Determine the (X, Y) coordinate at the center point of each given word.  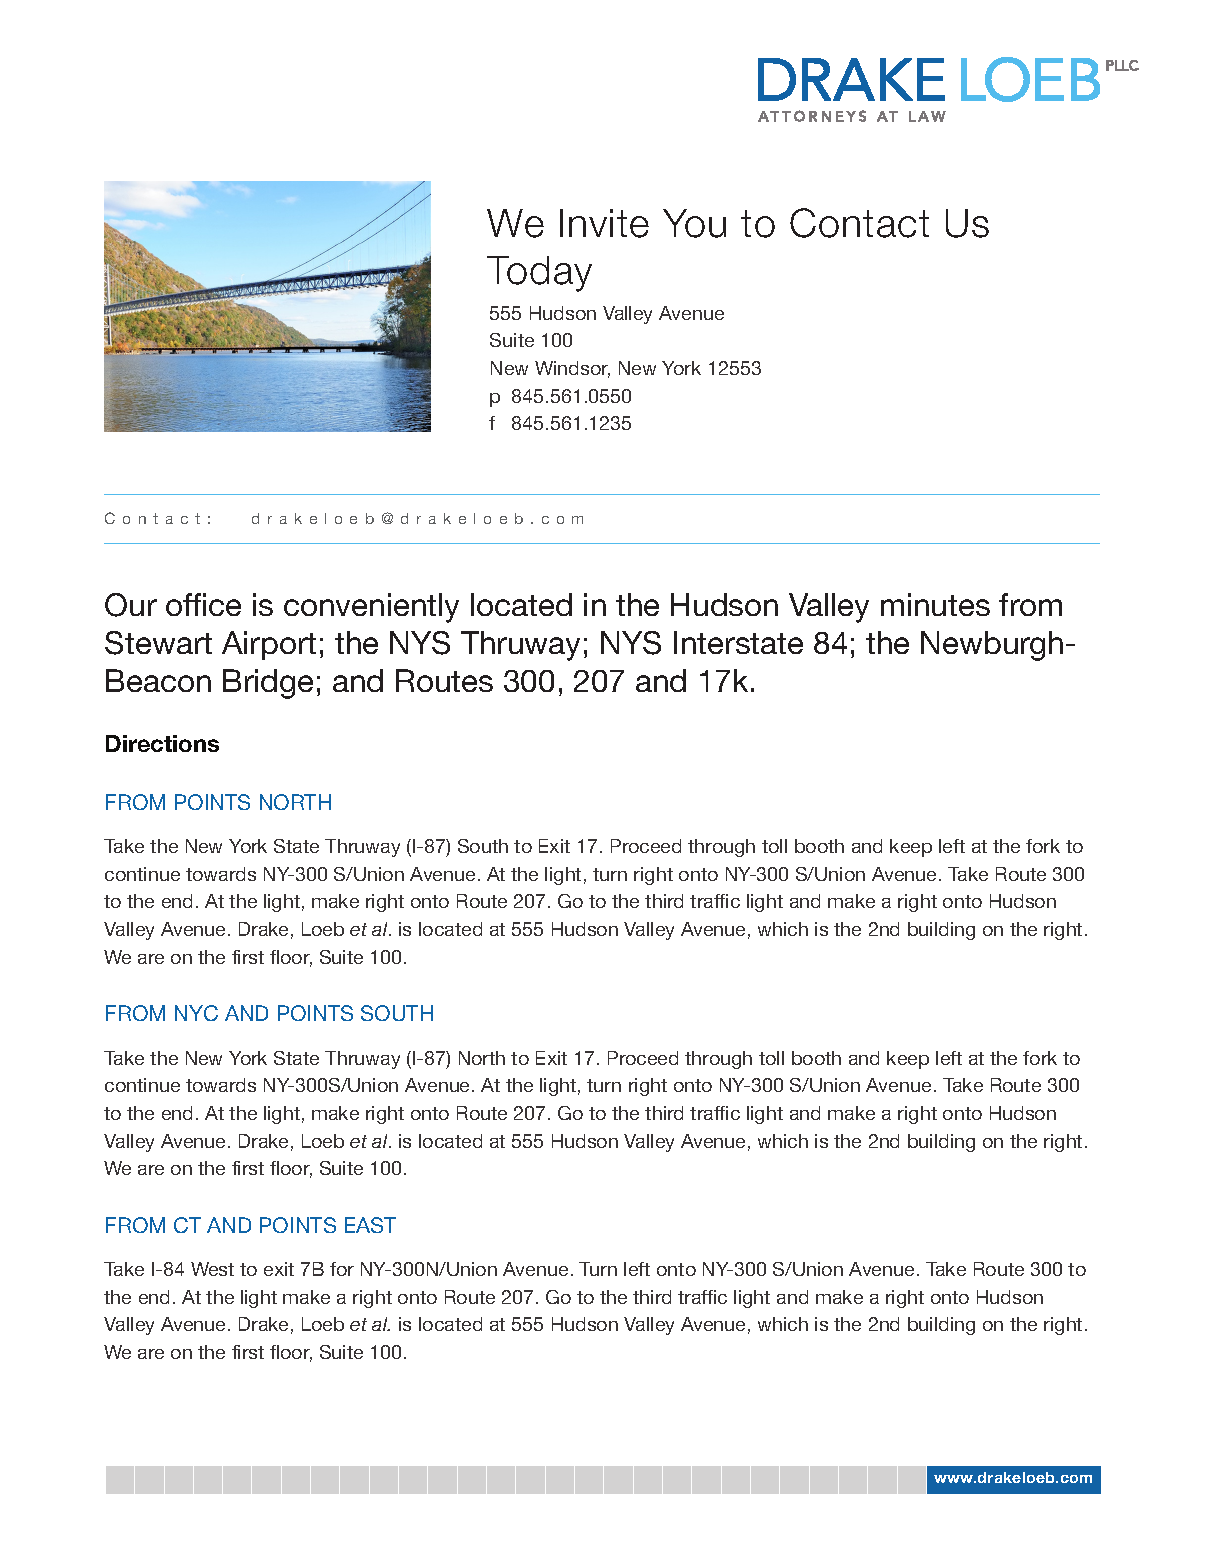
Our (131, 605)
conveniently (371, 608)
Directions (162, 743)
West (212, 1269)
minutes (935, 604)
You (694, 223)
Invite (604, 223)
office (203, 604)
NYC (196, 1013)
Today (539, 274)
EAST (370, 1225)
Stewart (158, 643)
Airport (269, 645)
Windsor (572, 369)
